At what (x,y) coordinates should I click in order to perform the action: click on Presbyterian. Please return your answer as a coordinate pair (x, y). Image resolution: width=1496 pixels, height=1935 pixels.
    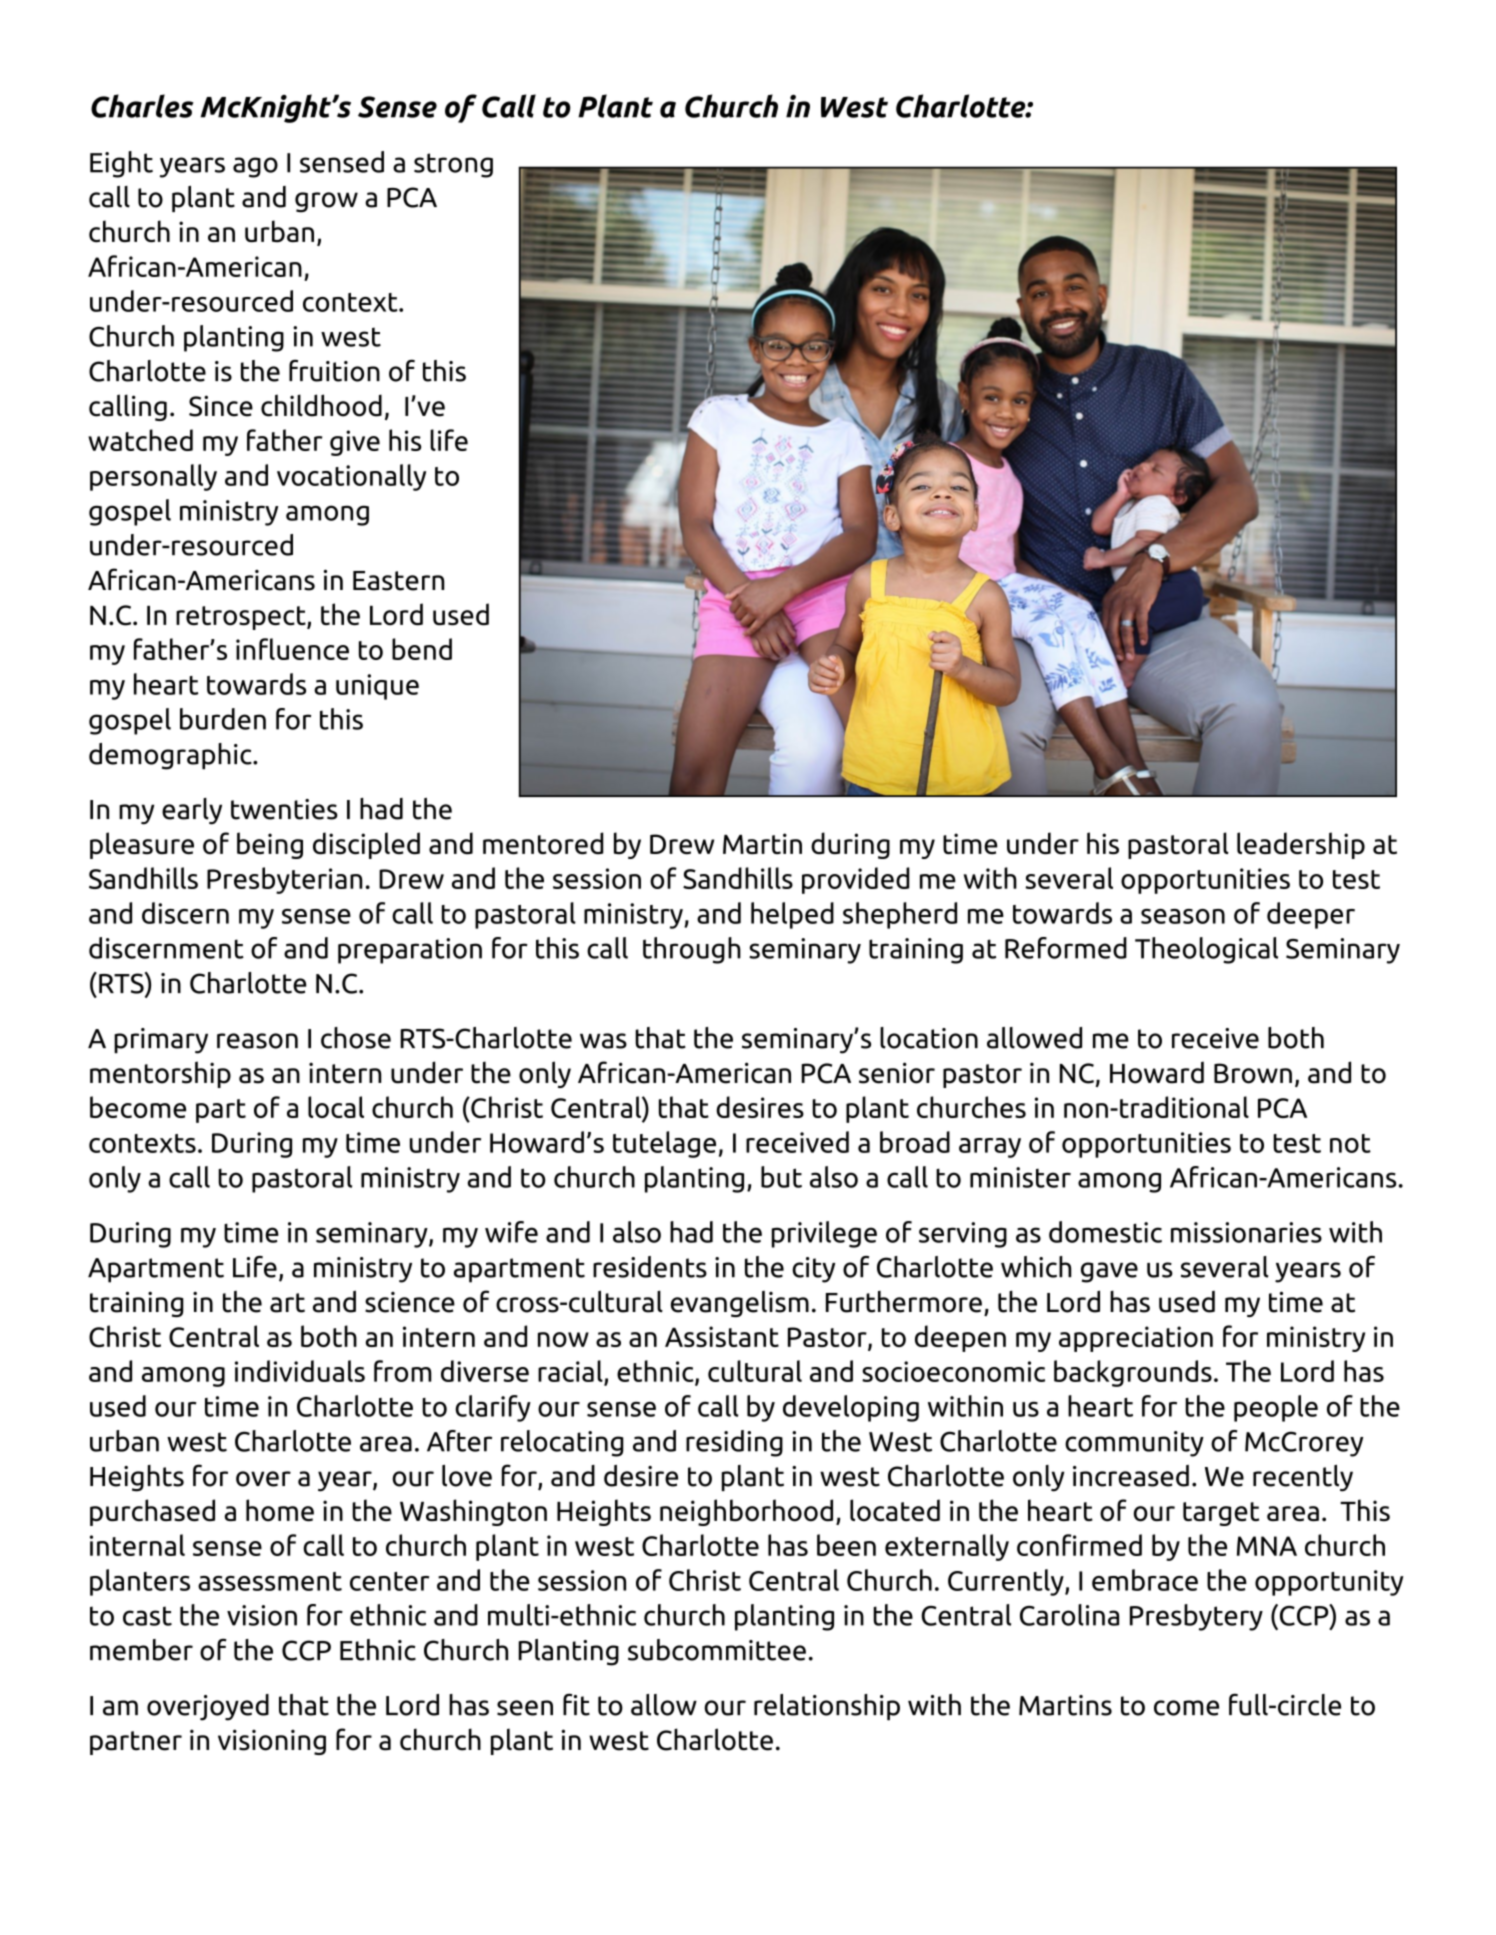
    Looking at the image, I should click on (284, 880).
